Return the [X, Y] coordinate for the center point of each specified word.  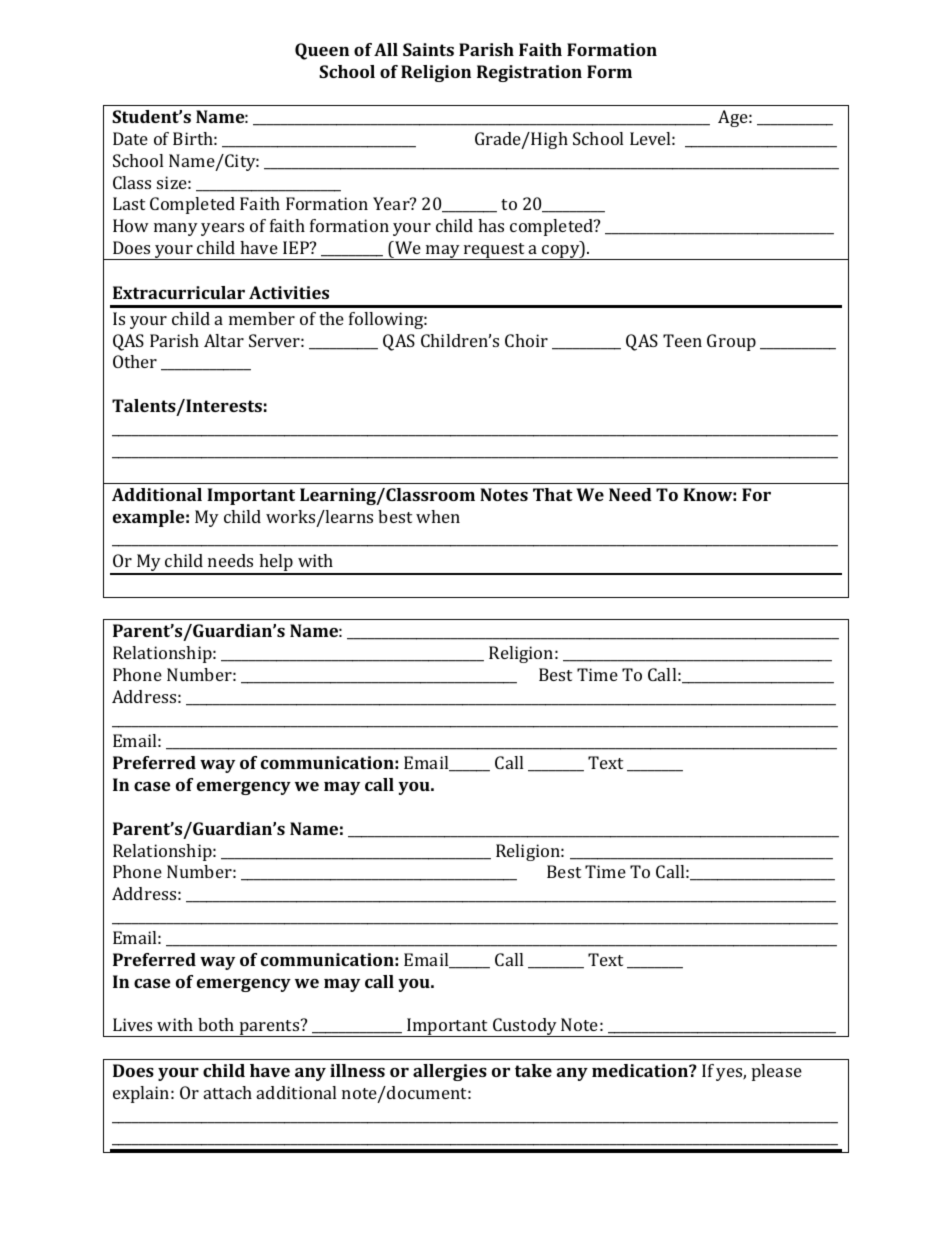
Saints [428, 49]
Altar [224, 340]
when [438, 516]
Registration [529, 73]
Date [130, 138]
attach [228, 1092]
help [276, 564]
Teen [682, 340]
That [553, 494]
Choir [526, 340]
